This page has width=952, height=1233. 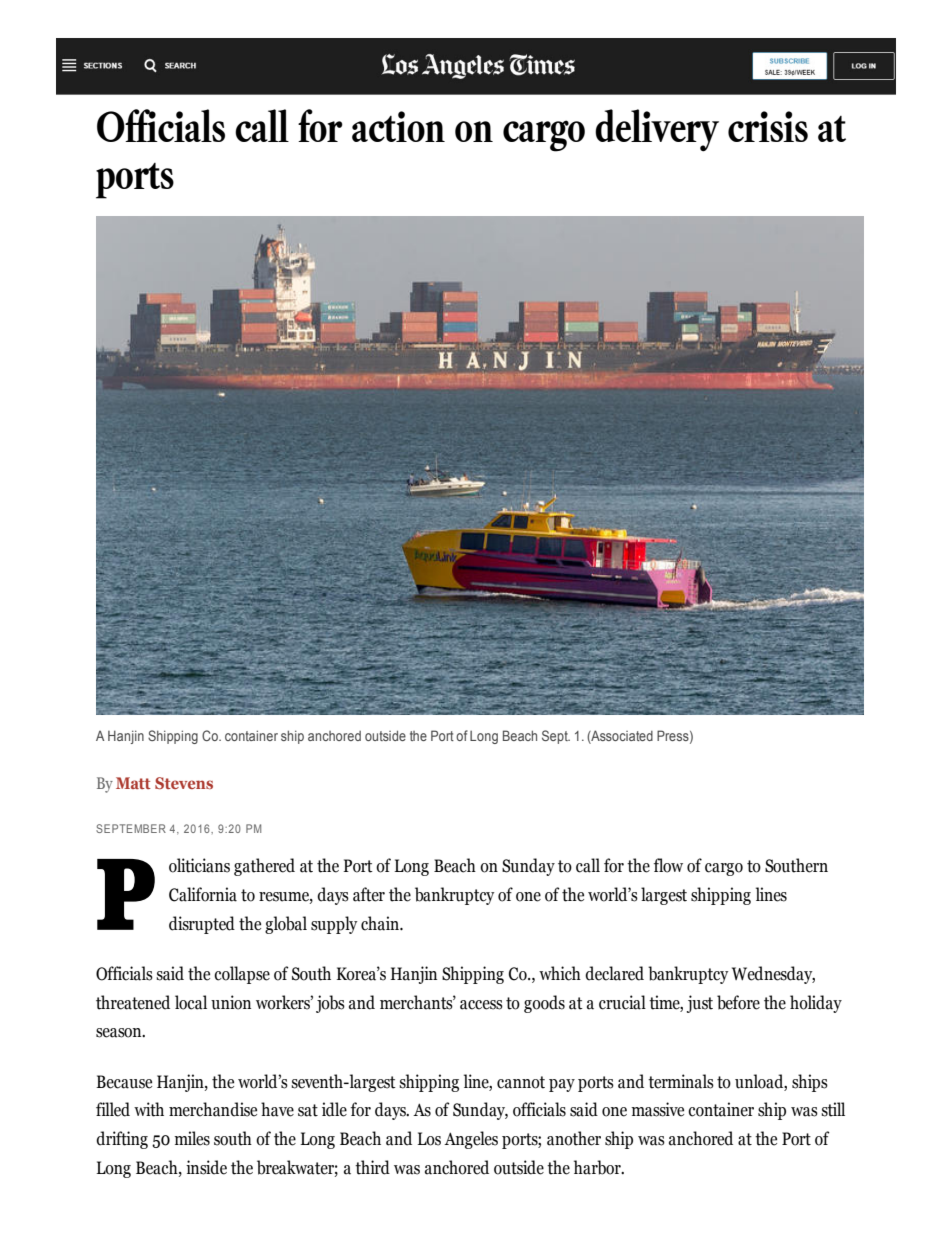 I want to click on delivery, so click(x=657, y=130).
